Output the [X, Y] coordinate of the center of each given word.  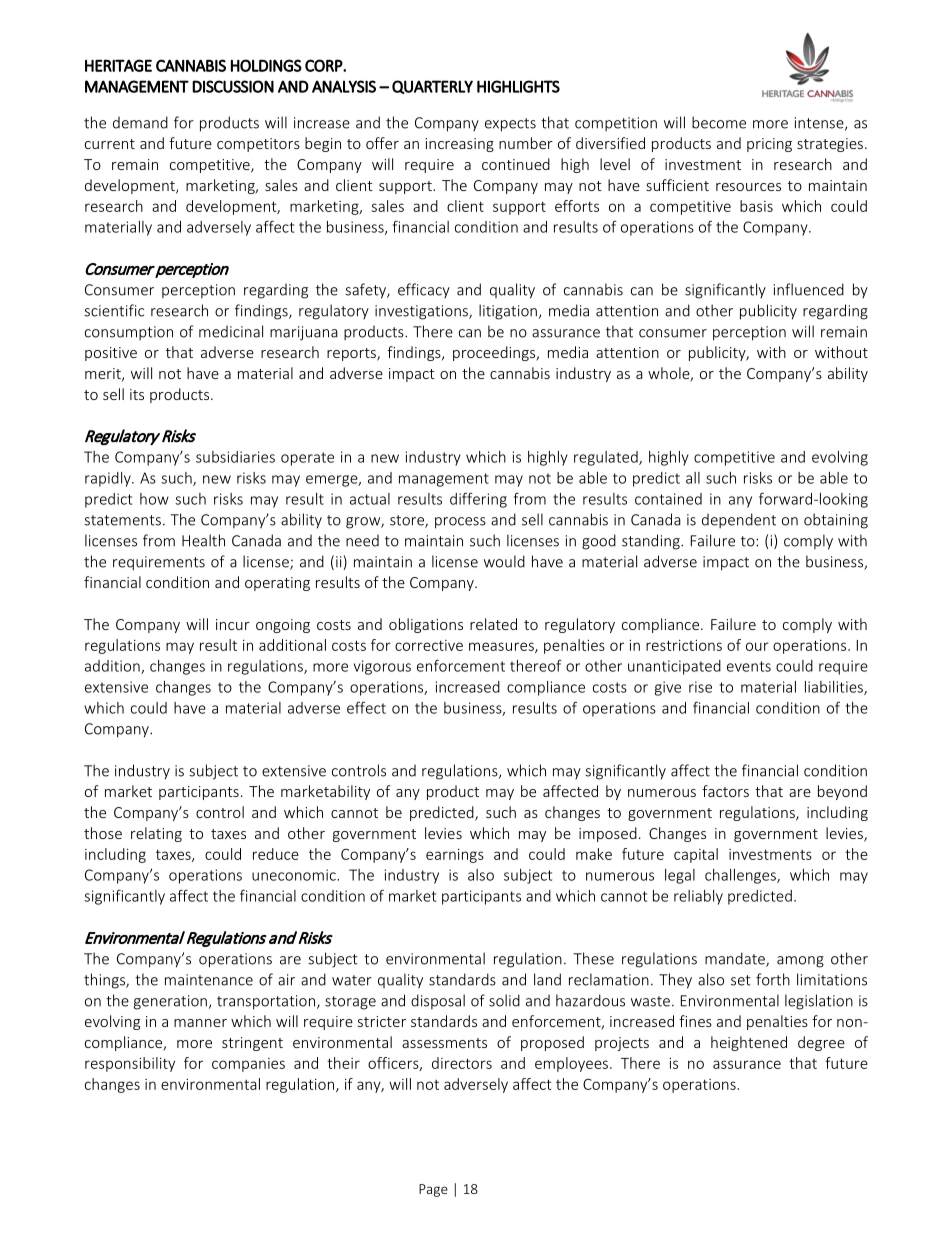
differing [478, 500]
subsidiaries [235, 457]
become [719, 122]
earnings [455, 856]
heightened [749, 1043]
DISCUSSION [233, 86]
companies [248, 1065]
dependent [739, 520]
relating [156, 834]
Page [433, 1190]
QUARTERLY [432, 87]
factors [725, 791]
